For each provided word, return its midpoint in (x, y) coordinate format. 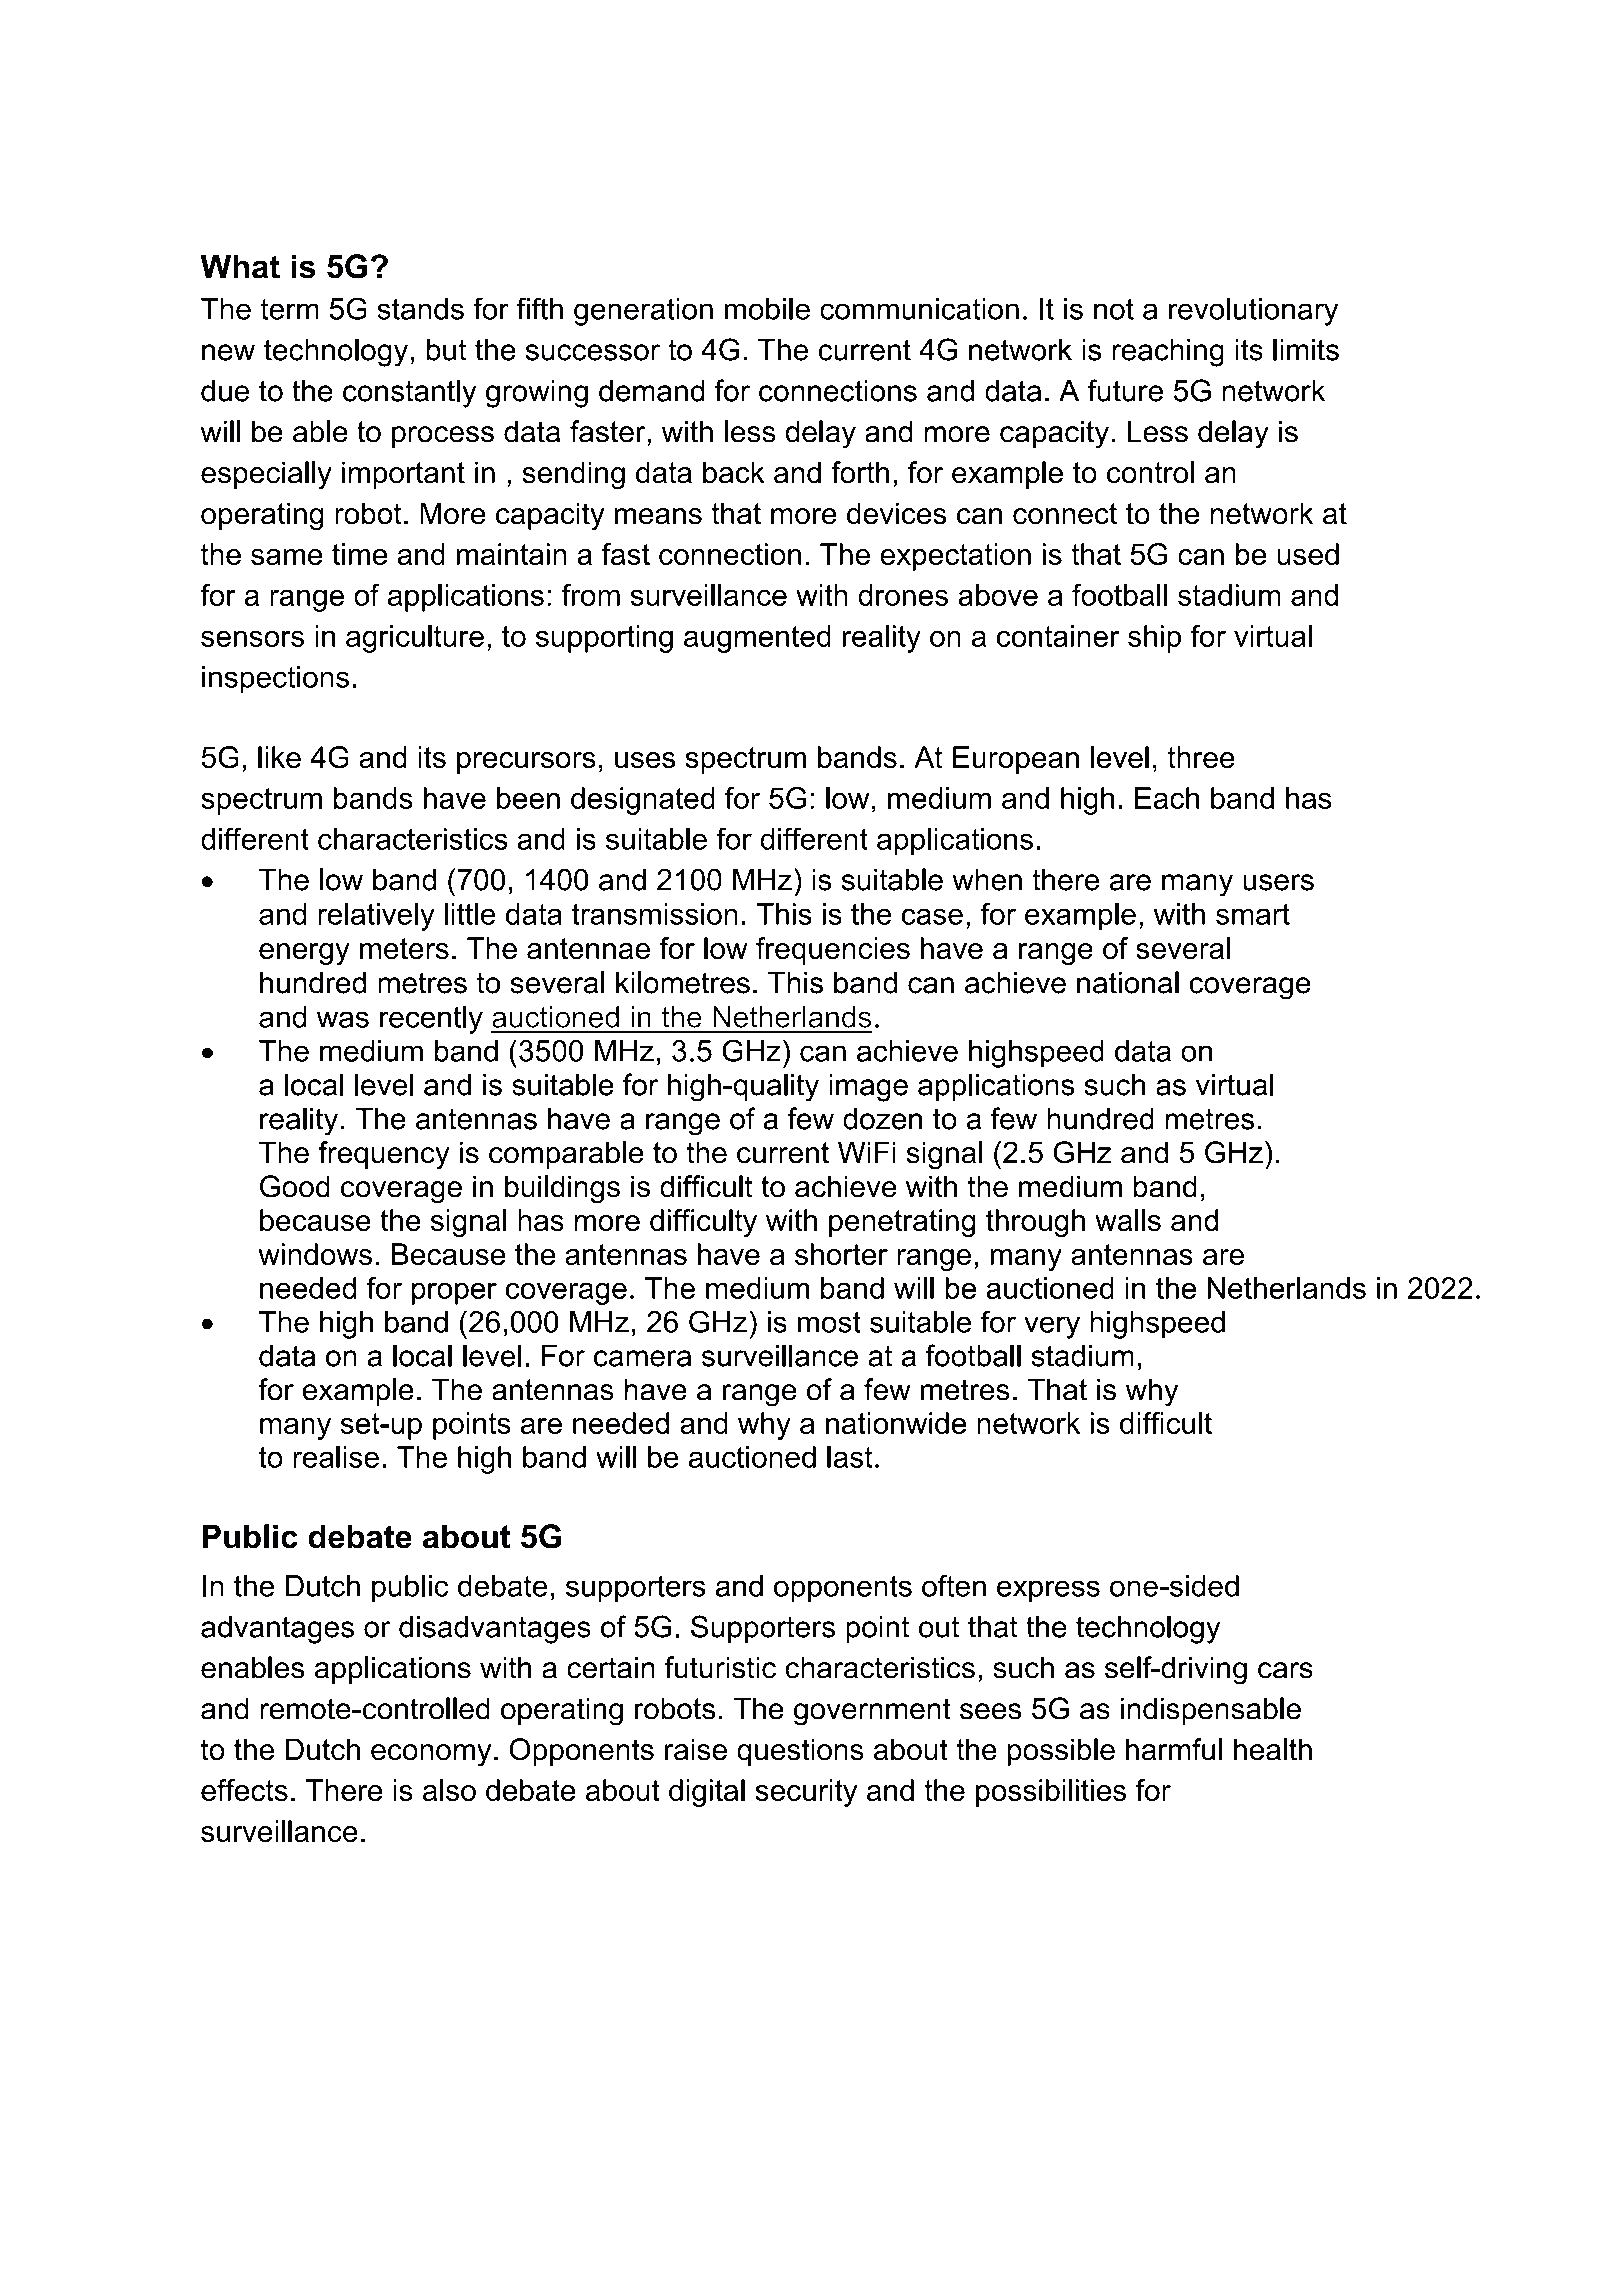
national (1128, 982)
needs (361, 115)
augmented (757, 639)
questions (800, 1752)
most (829, 1322)
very (1052, 1327)
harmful (1174, 1749)
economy (431, 1755)
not (1114, 309)
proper (454, 1293)
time (359, 554)
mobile (767, 309)
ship (1154, 639)
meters (404, 948)
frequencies (833, 951)
